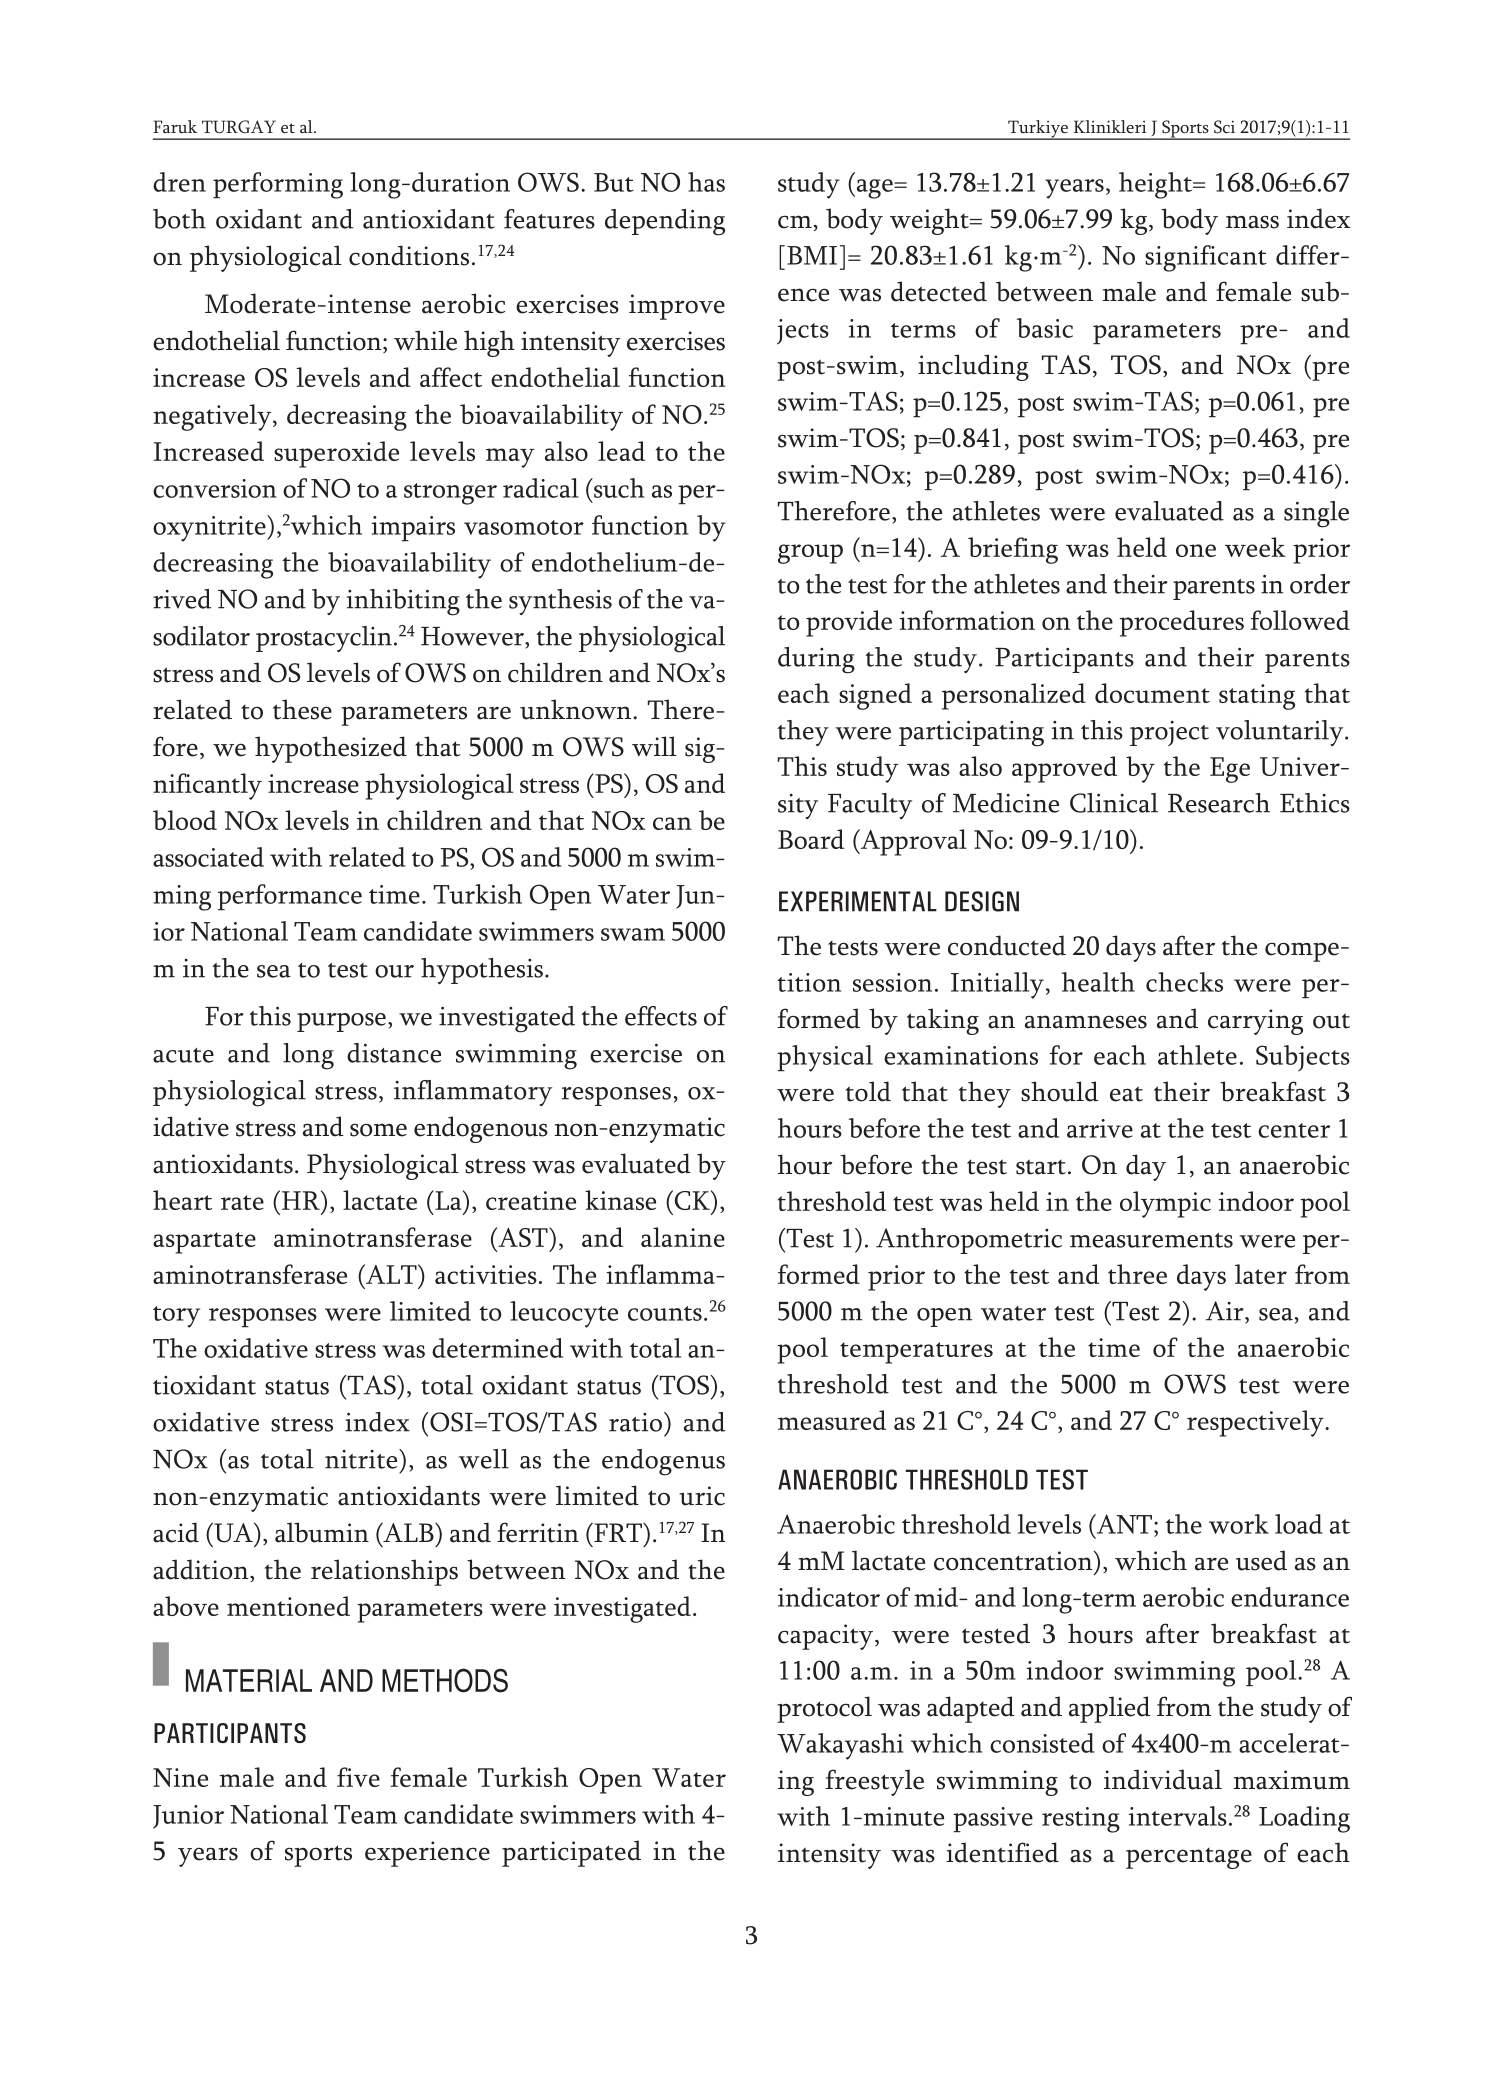  What do you see at coordinates (832, 1420) in the document?
I see `measured` at bounding box center [832, 1420].
